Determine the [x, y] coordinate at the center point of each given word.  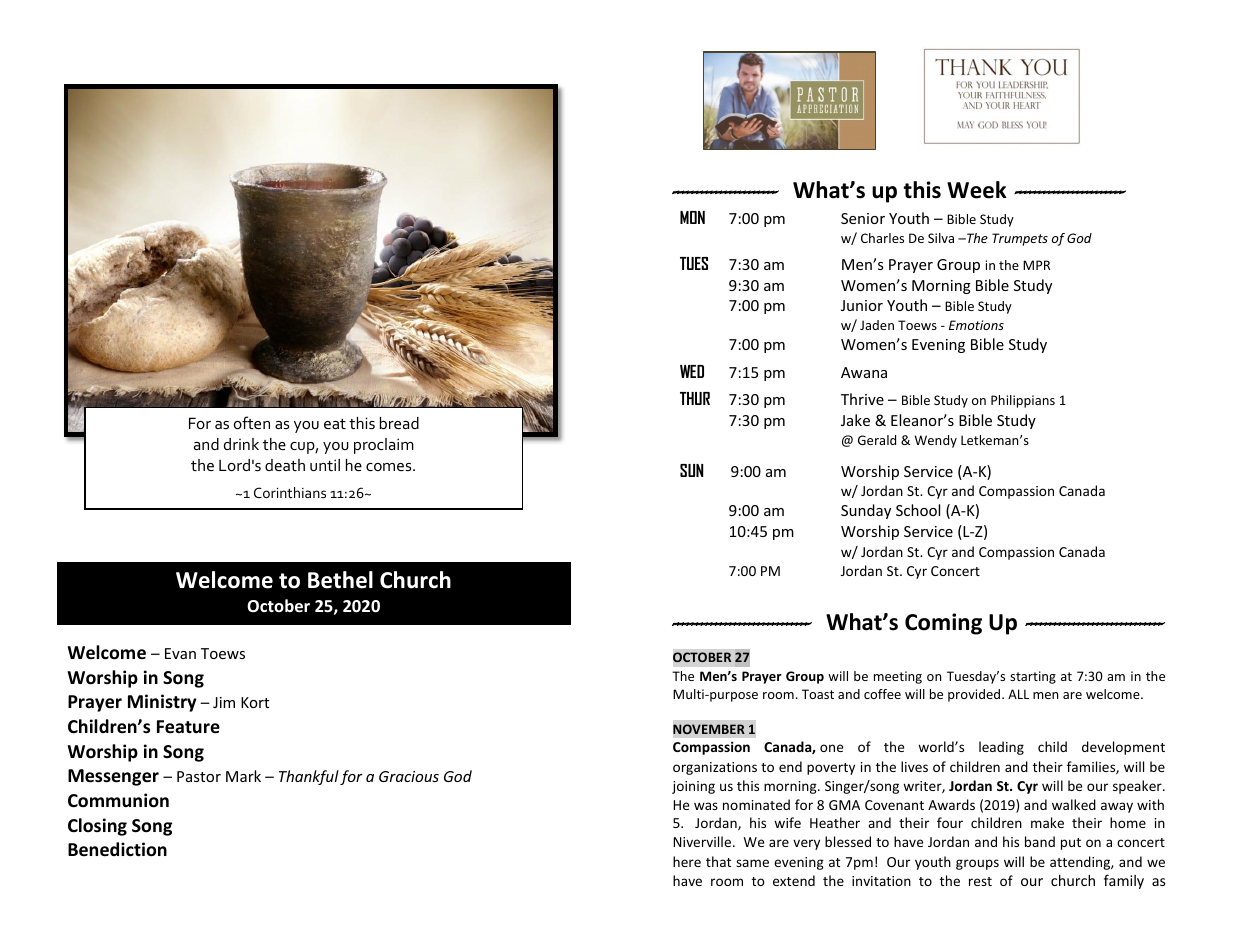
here [687, 861]
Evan [180, 653]
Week [977, 190]
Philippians [1023, 401]
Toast [818, 694]
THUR [695, 398]
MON [692, 217]
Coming [943, 624]
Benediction [117, 849]
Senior [863, 218]
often [252, 422]
